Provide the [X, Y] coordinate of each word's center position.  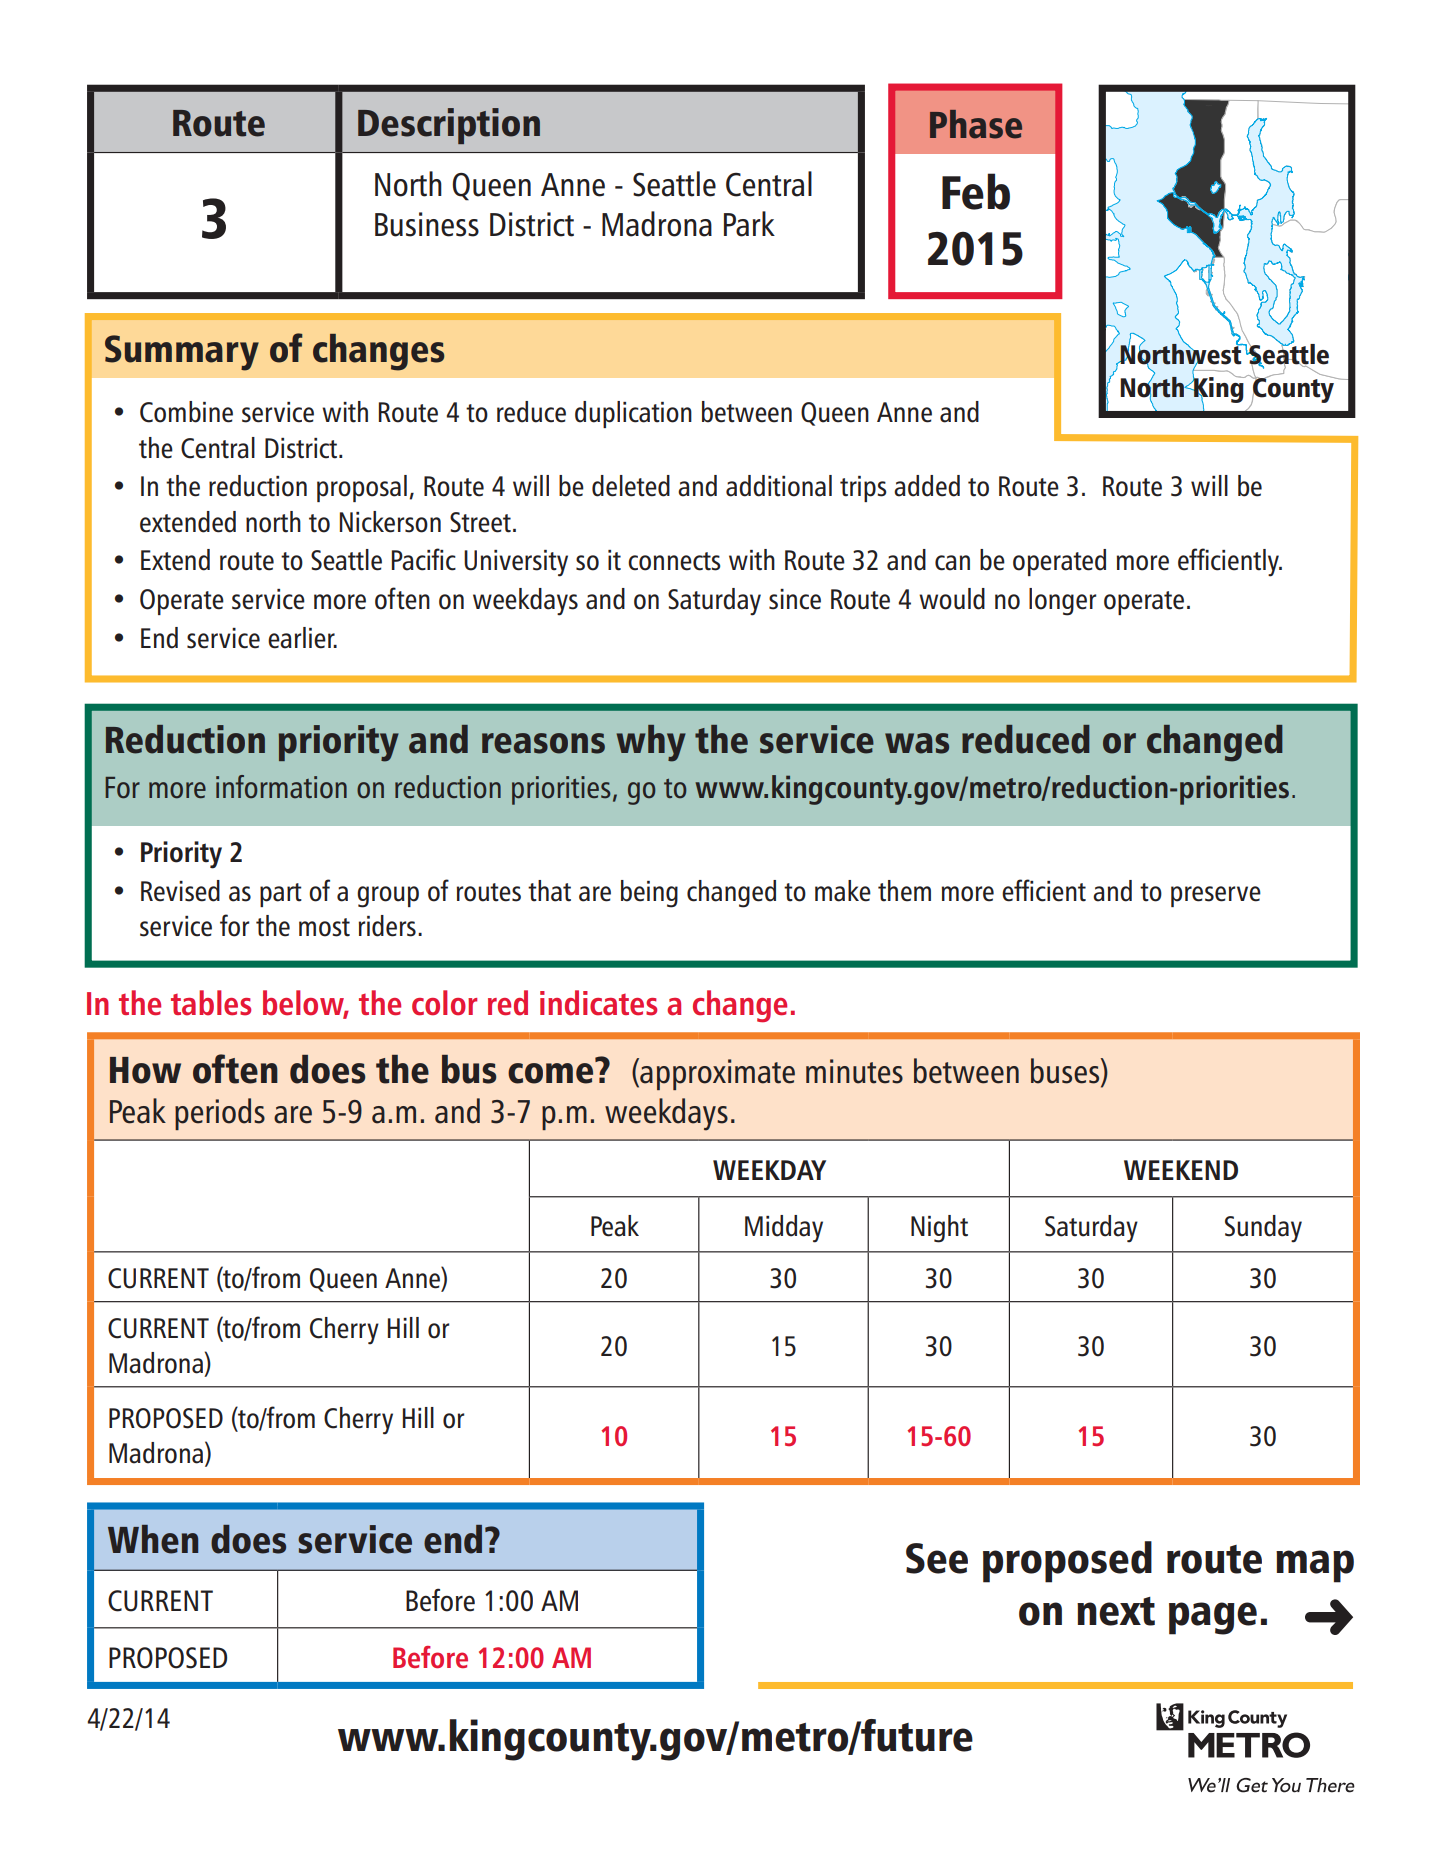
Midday [784, 1229]
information [281, 787]
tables [211, 1003]
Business [427, 224]
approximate [716, 1074]
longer [1062, 602]
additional [779, 486]
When [153, 1539]
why [651, 743]
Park [749, 224]
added [927, 486]
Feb [976, 191]
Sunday [1263, 1229]
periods [220, 1114]
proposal [362, 488]
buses [1066, 1072]
